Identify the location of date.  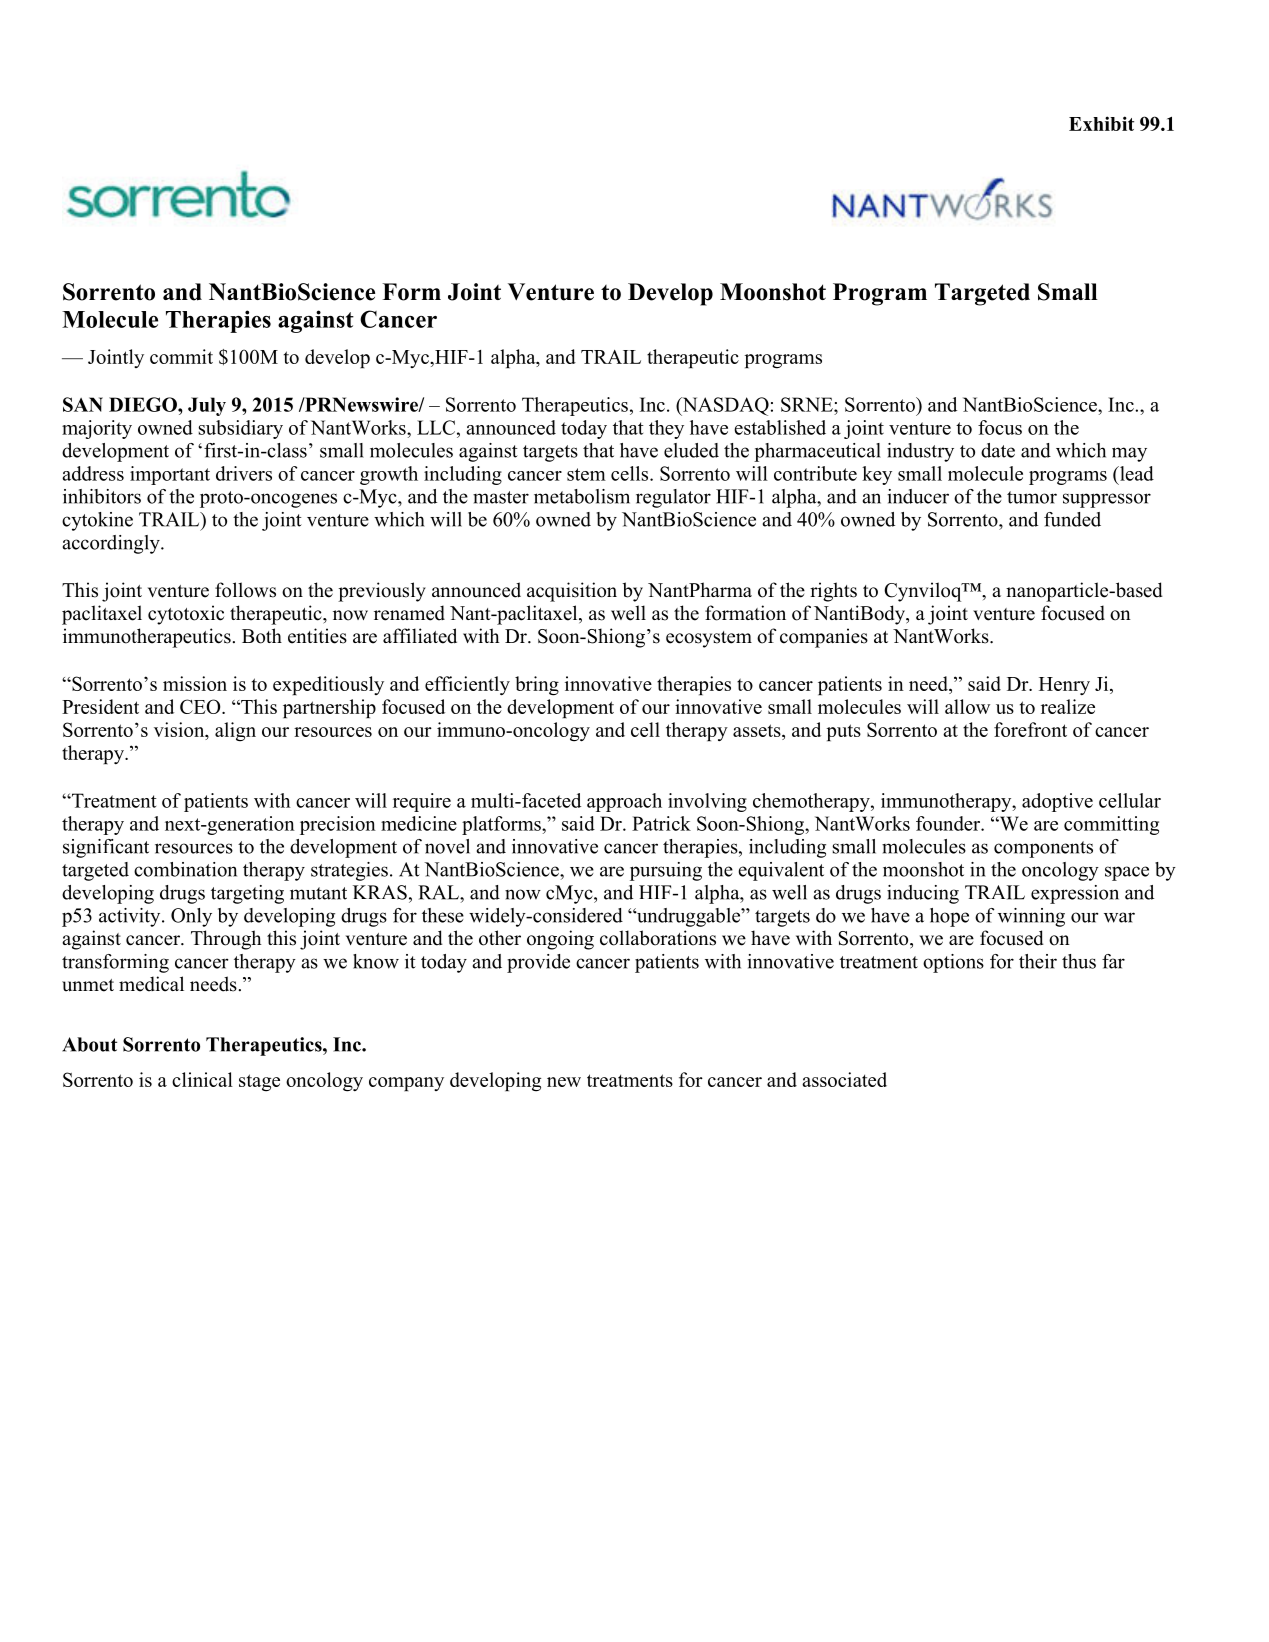
(998, 450).
